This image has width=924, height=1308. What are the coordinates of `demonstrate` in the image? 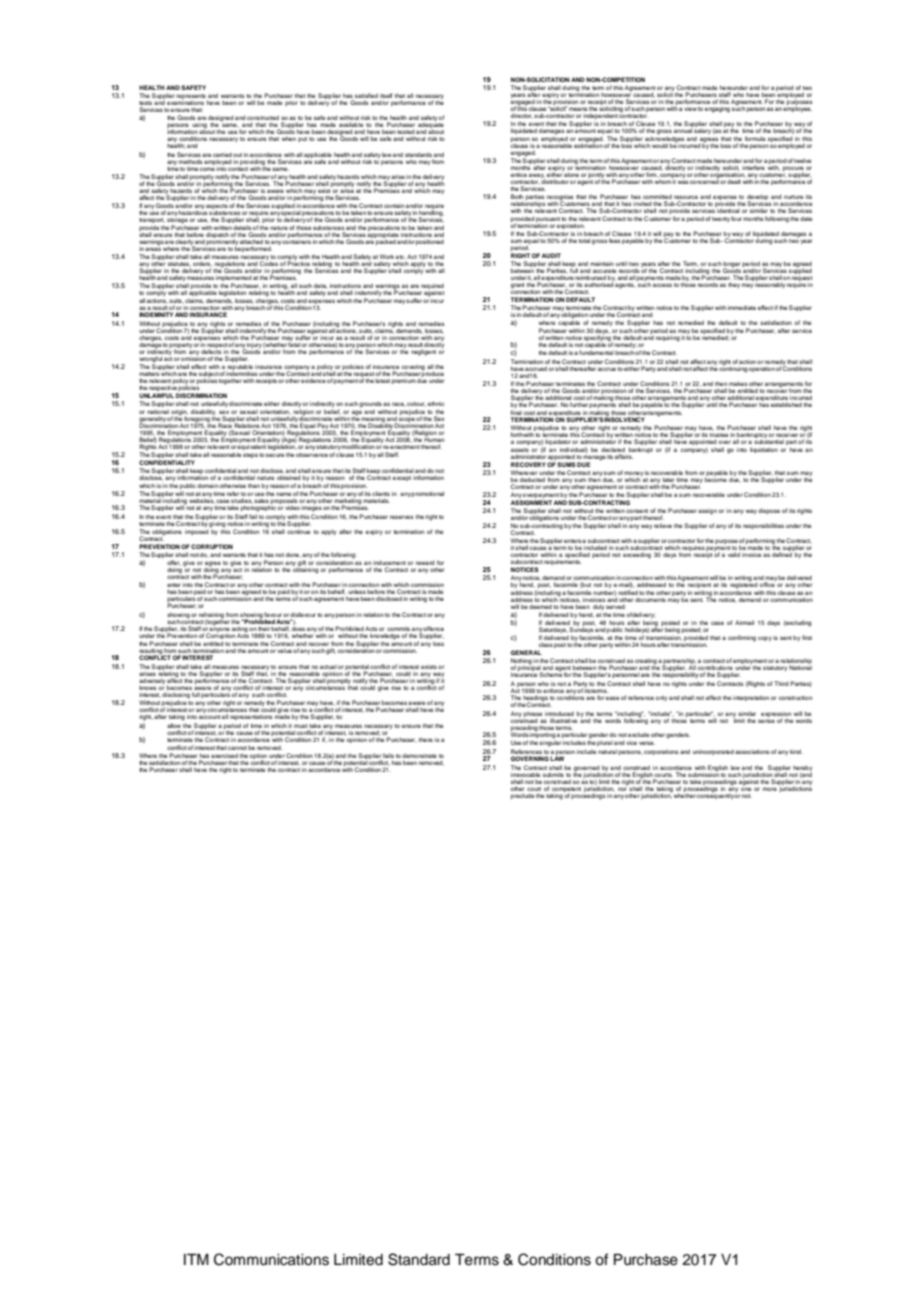 It's located at (419, 756).
